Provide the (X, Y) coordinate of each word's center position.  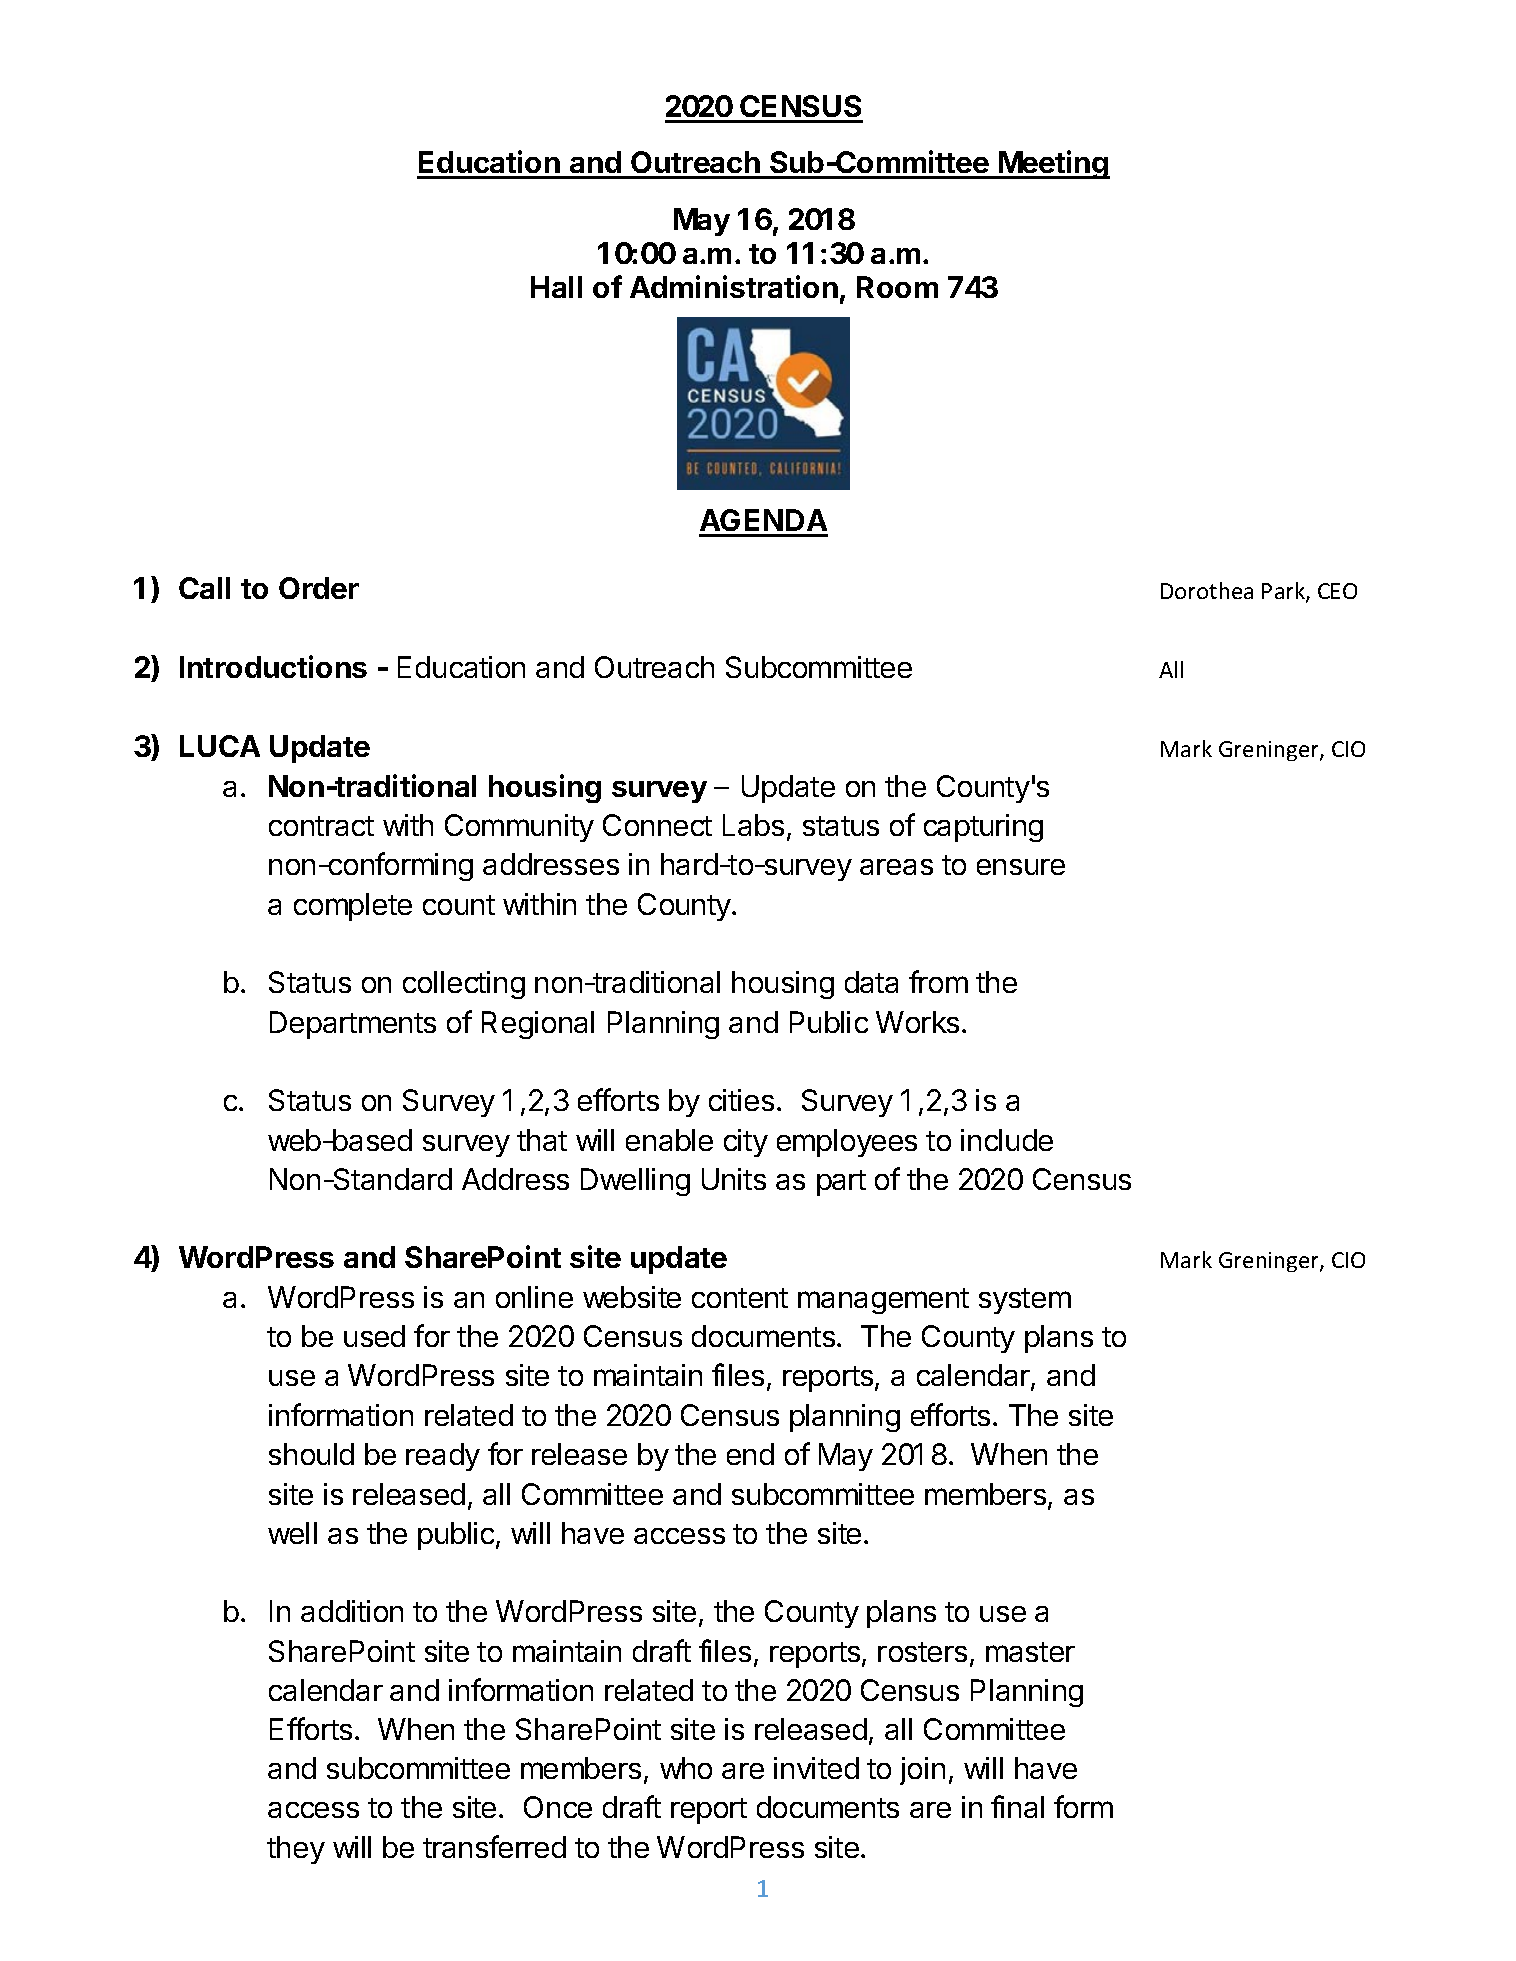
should (311, 1454)
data (871, 982)
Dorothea (1207, 590)
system (1025, 1301)
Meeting (1053, 164)
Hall (556, 287)
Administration (734, 286)
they (296, 1850)
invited (816, 1768)
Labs (753, 825)
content (740, 1298)
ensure (1021, 867)
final (1017, 1806)
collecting (464, 985)
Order (319, 588)
